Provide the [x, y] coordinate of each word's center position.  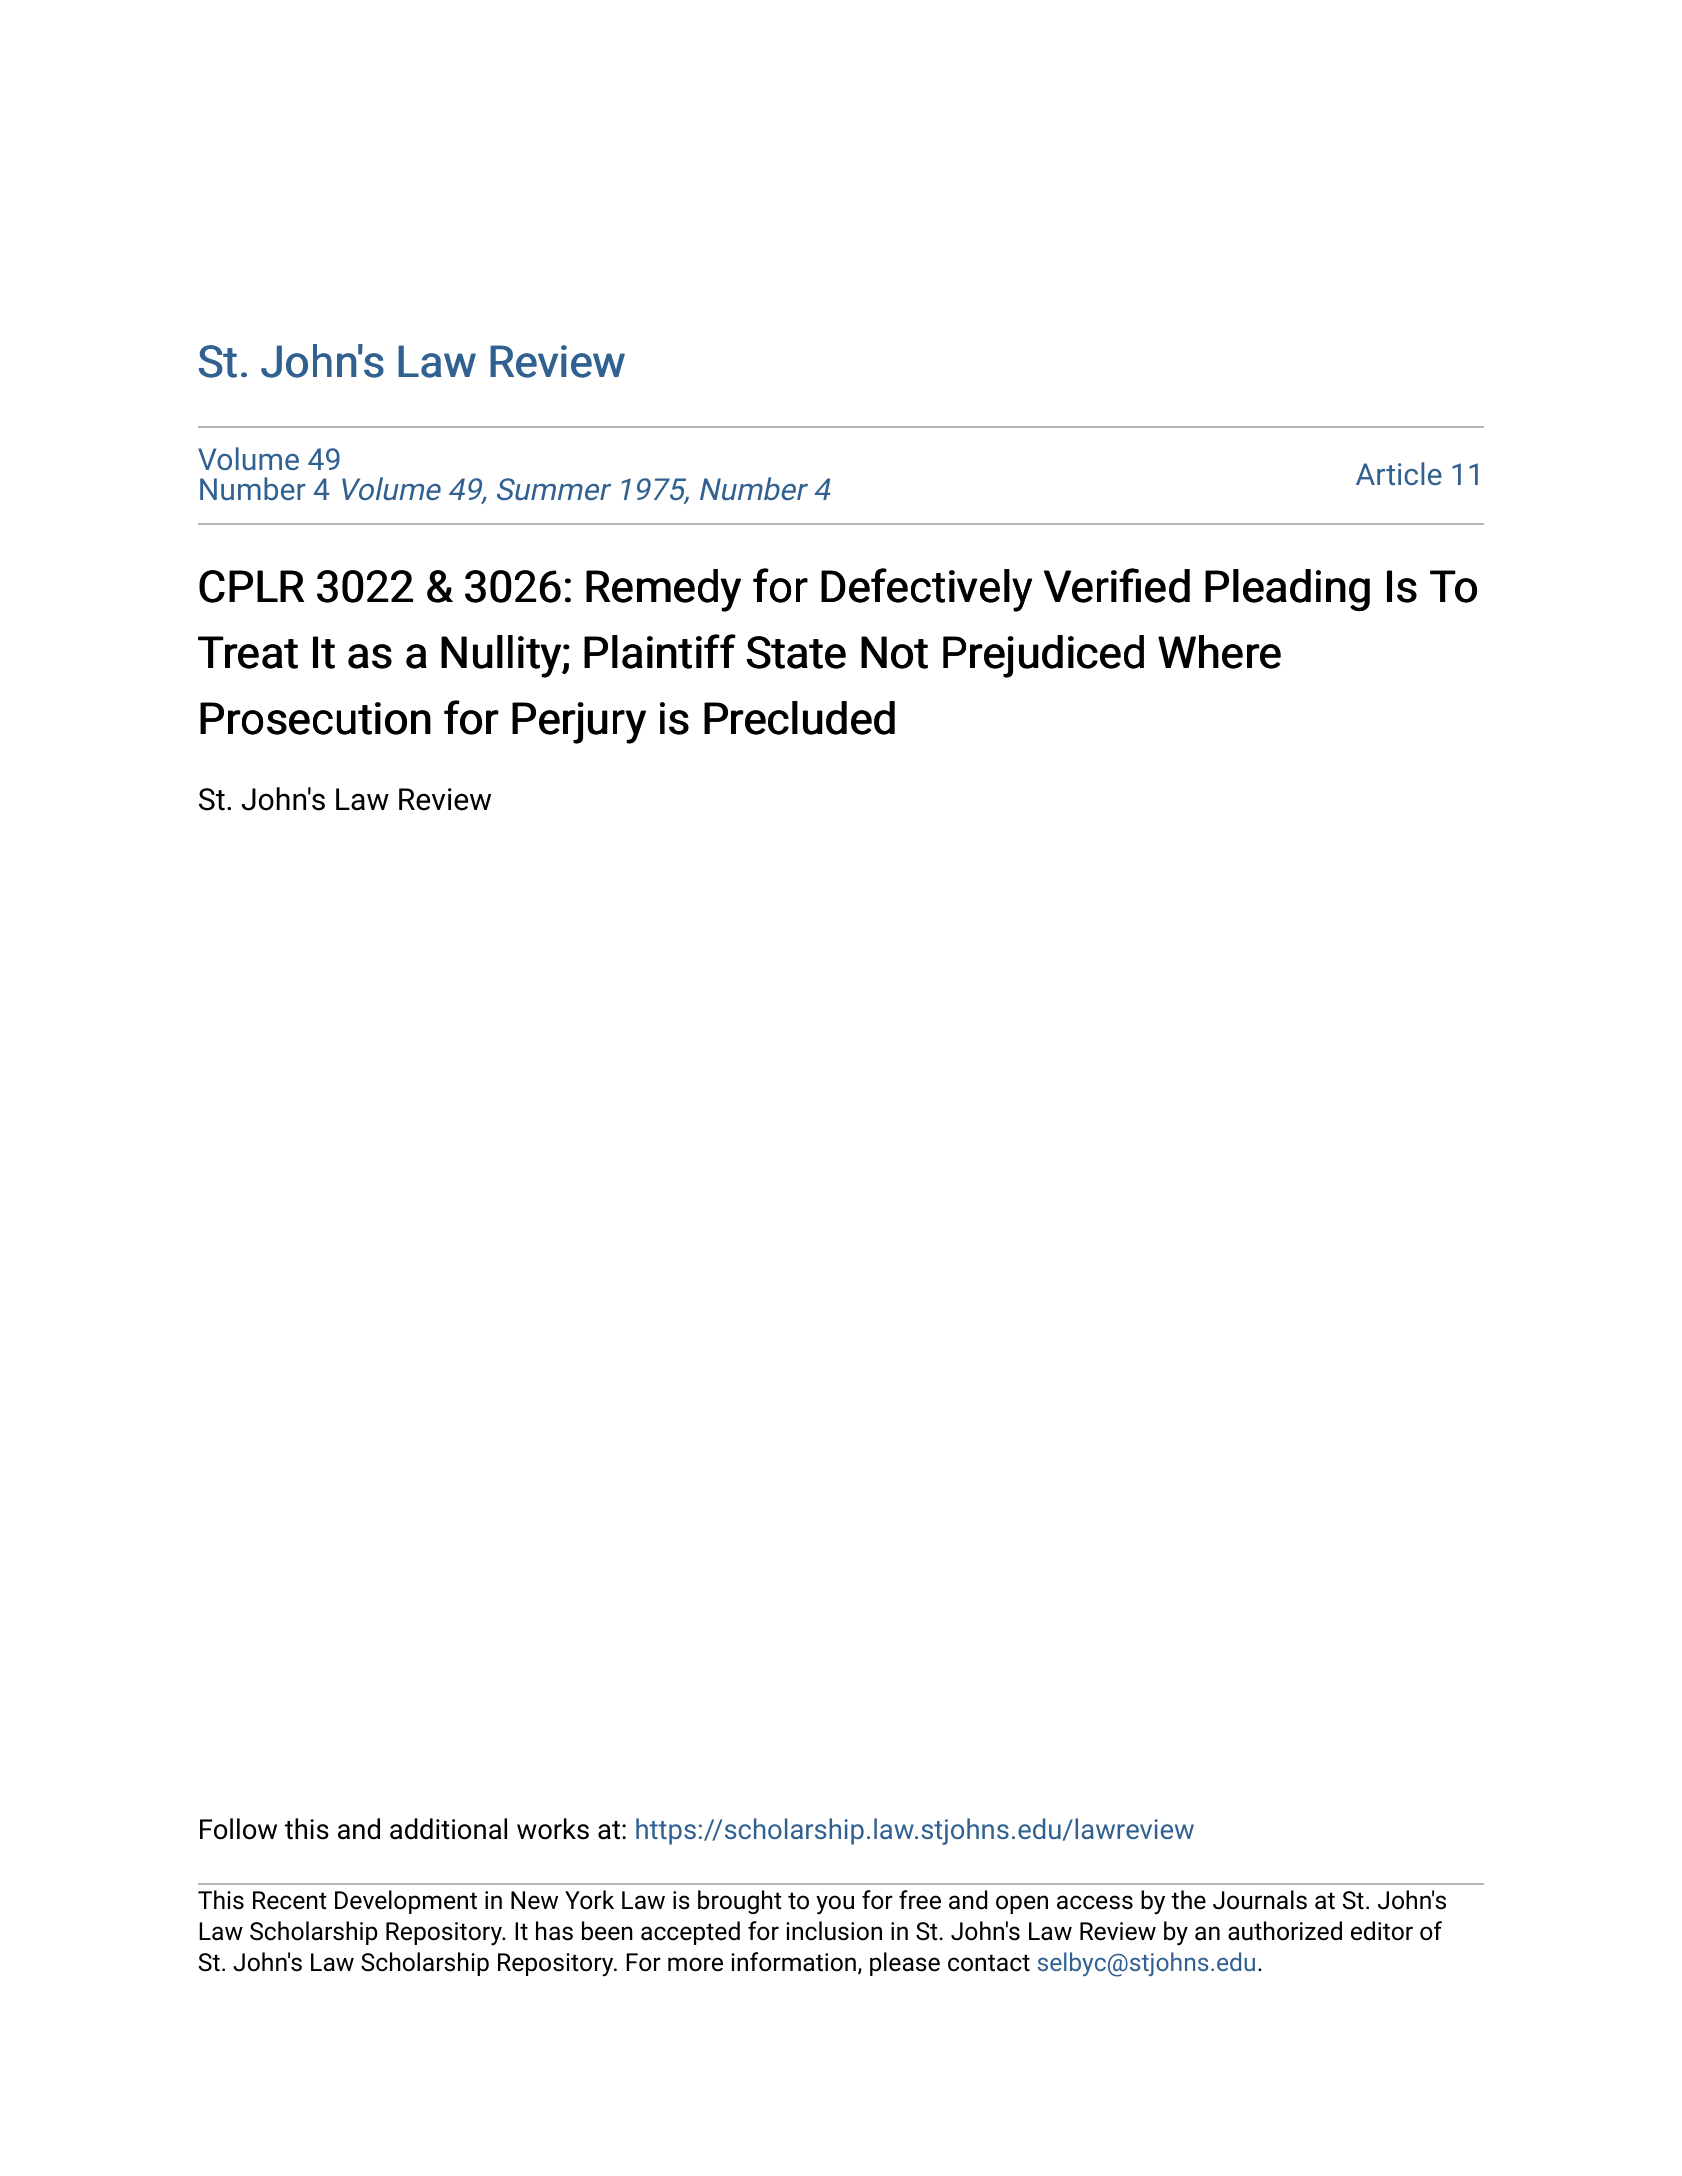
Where [1219, 652]
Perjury [579, 723]
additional [448, 1829]
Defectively [926, 590]
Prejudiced [1043, 656]
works [553, 1829]
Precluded [799, 718]
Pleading [1287, 590]
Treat [248, 652]
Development [406, 1902]
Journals [1260, 1900]
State [796, 652]
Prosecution [315, 718]
